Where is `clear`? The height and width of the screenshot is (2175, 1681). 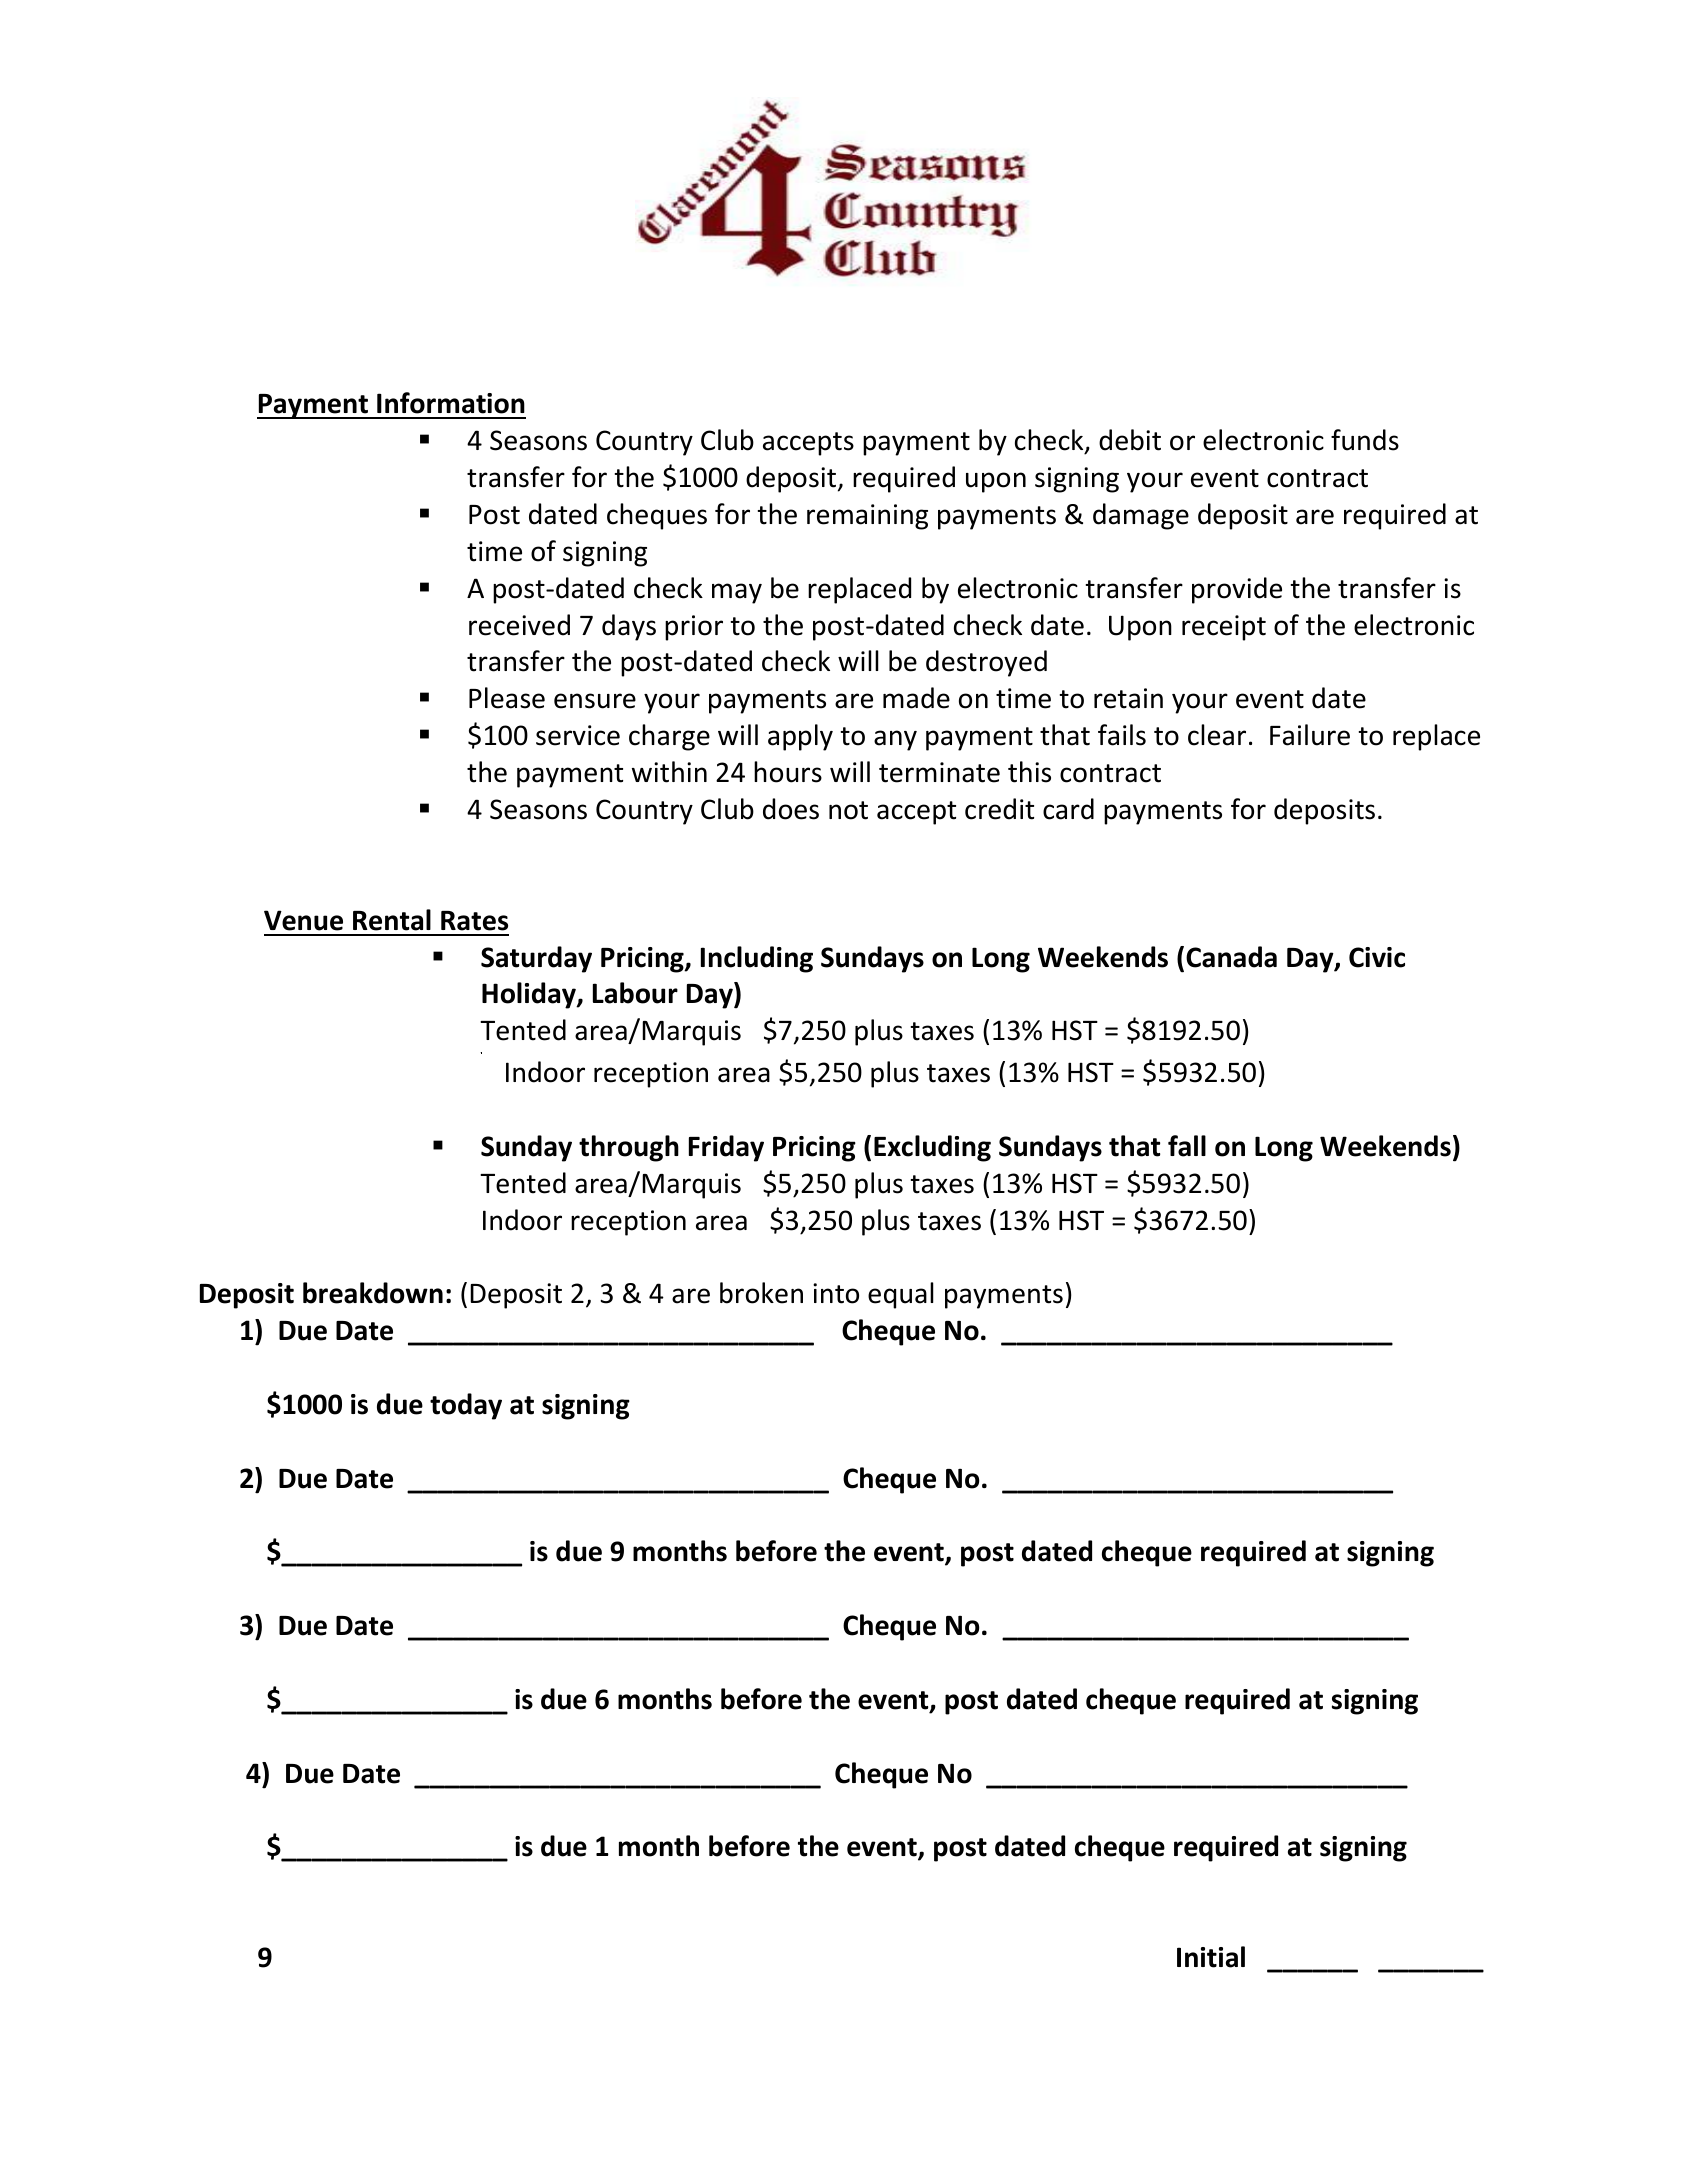 clear is located at coordinates (1217, 735).
